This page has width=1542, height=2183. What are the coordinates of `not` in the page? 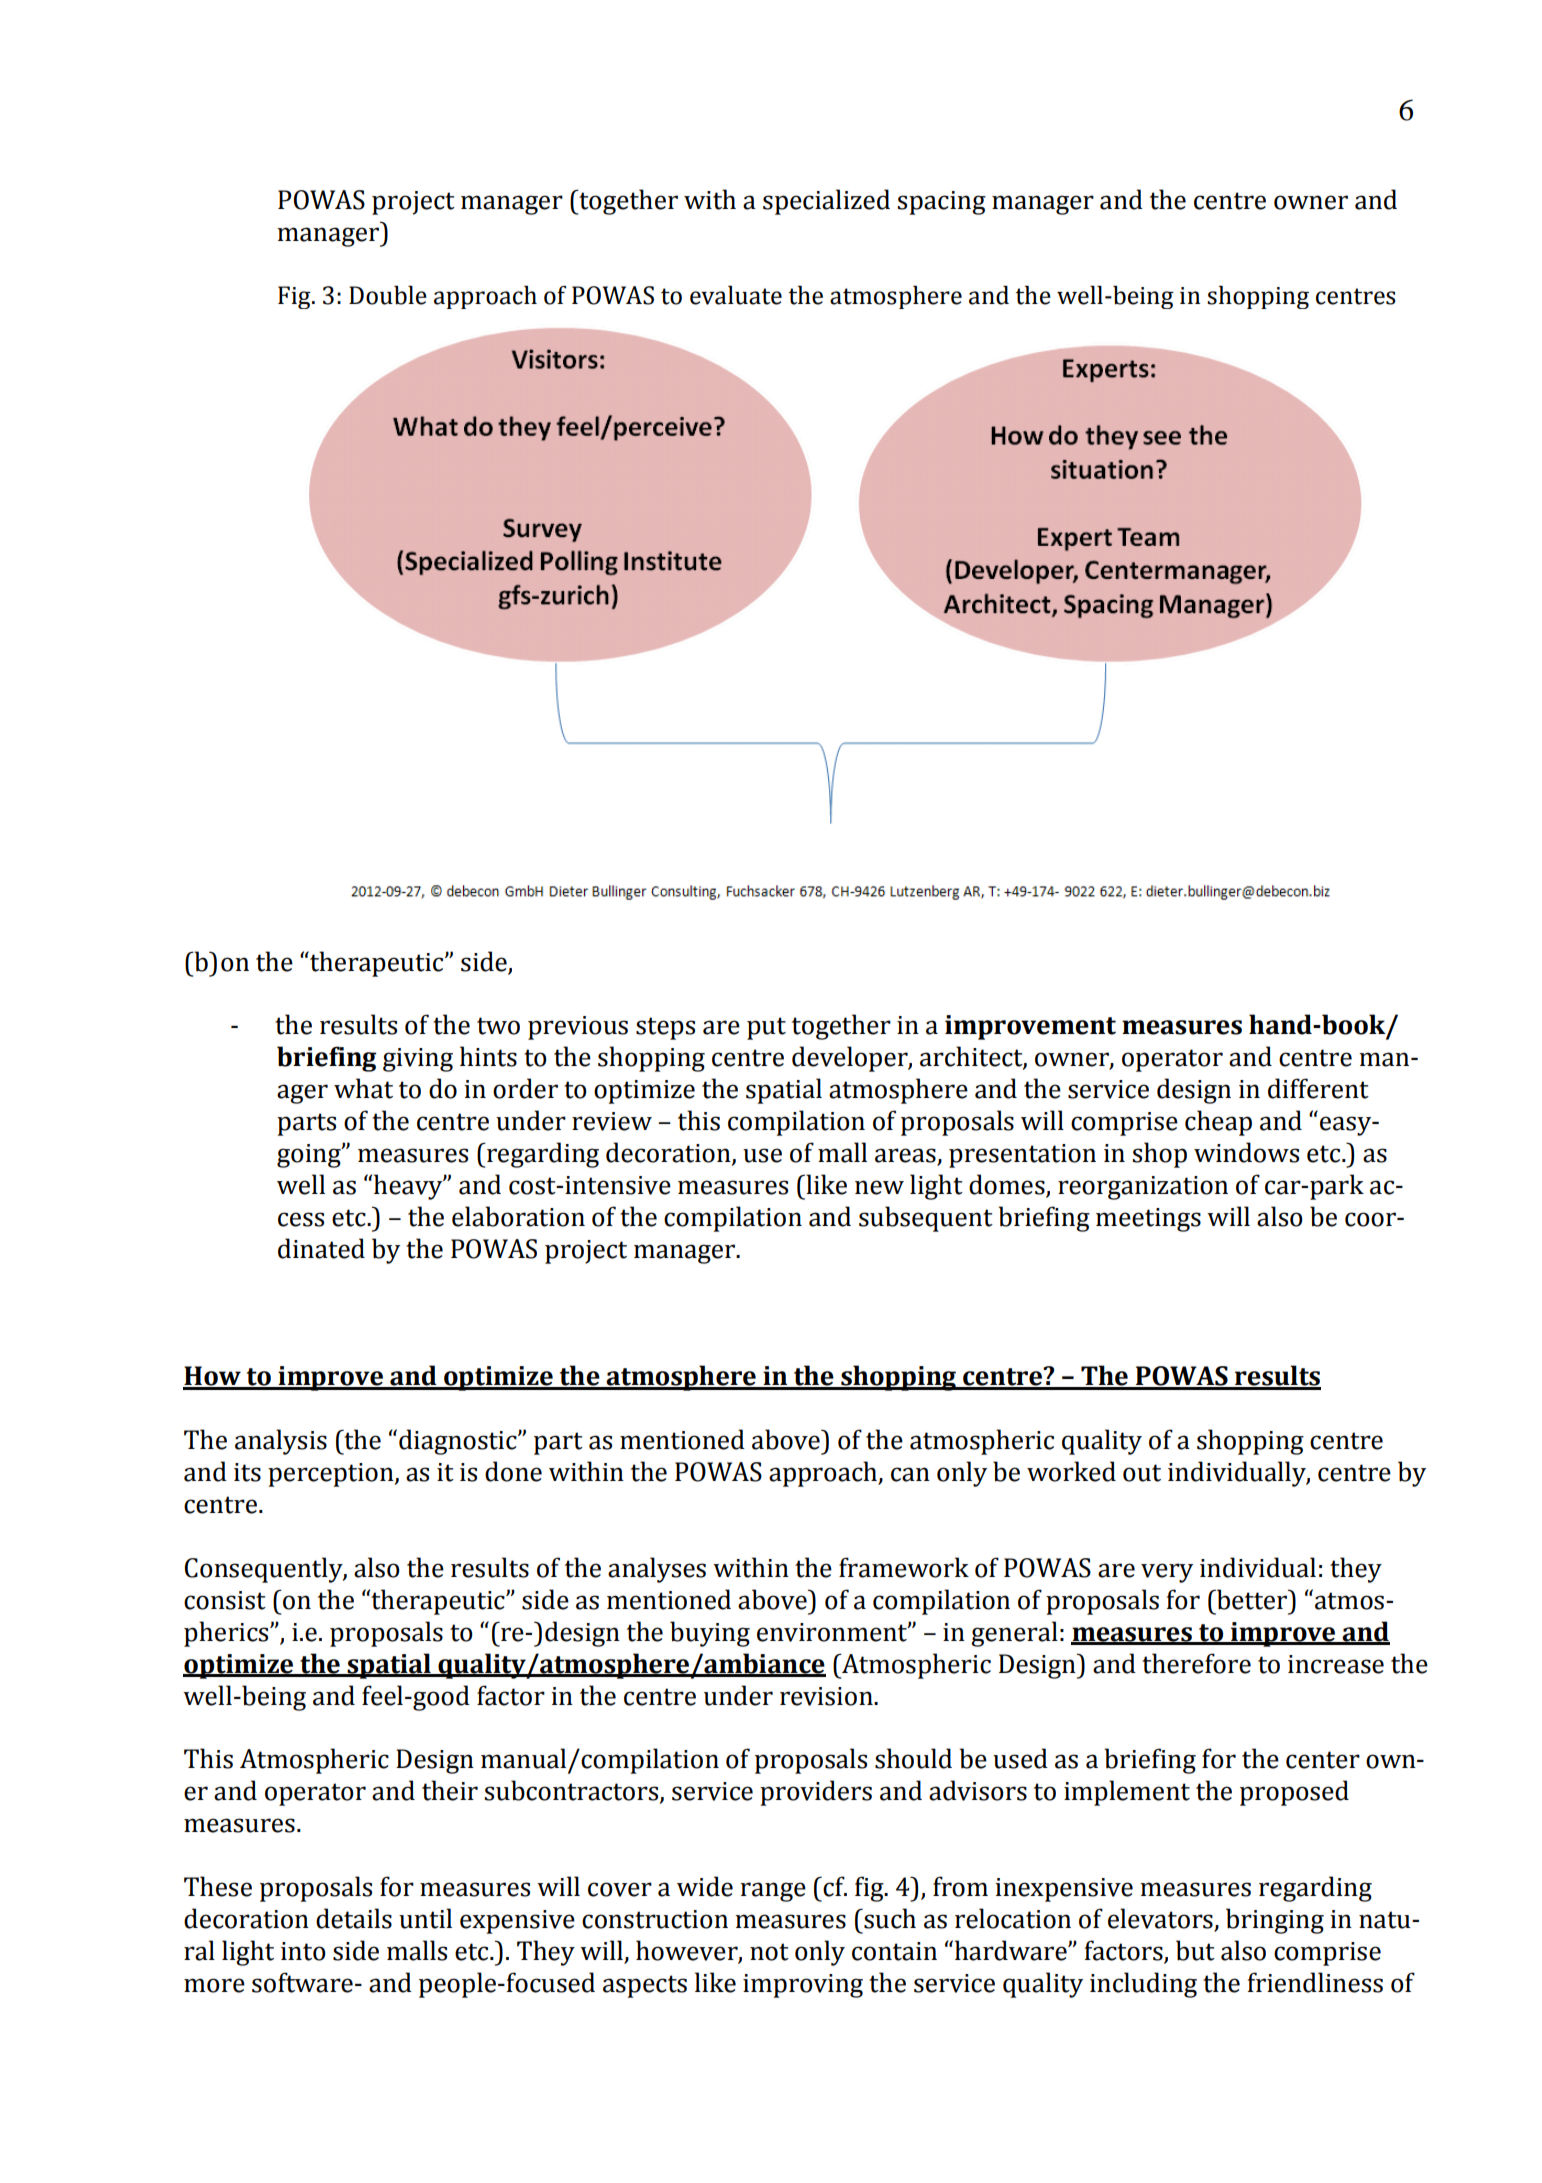 It's located at (769, 1952).
